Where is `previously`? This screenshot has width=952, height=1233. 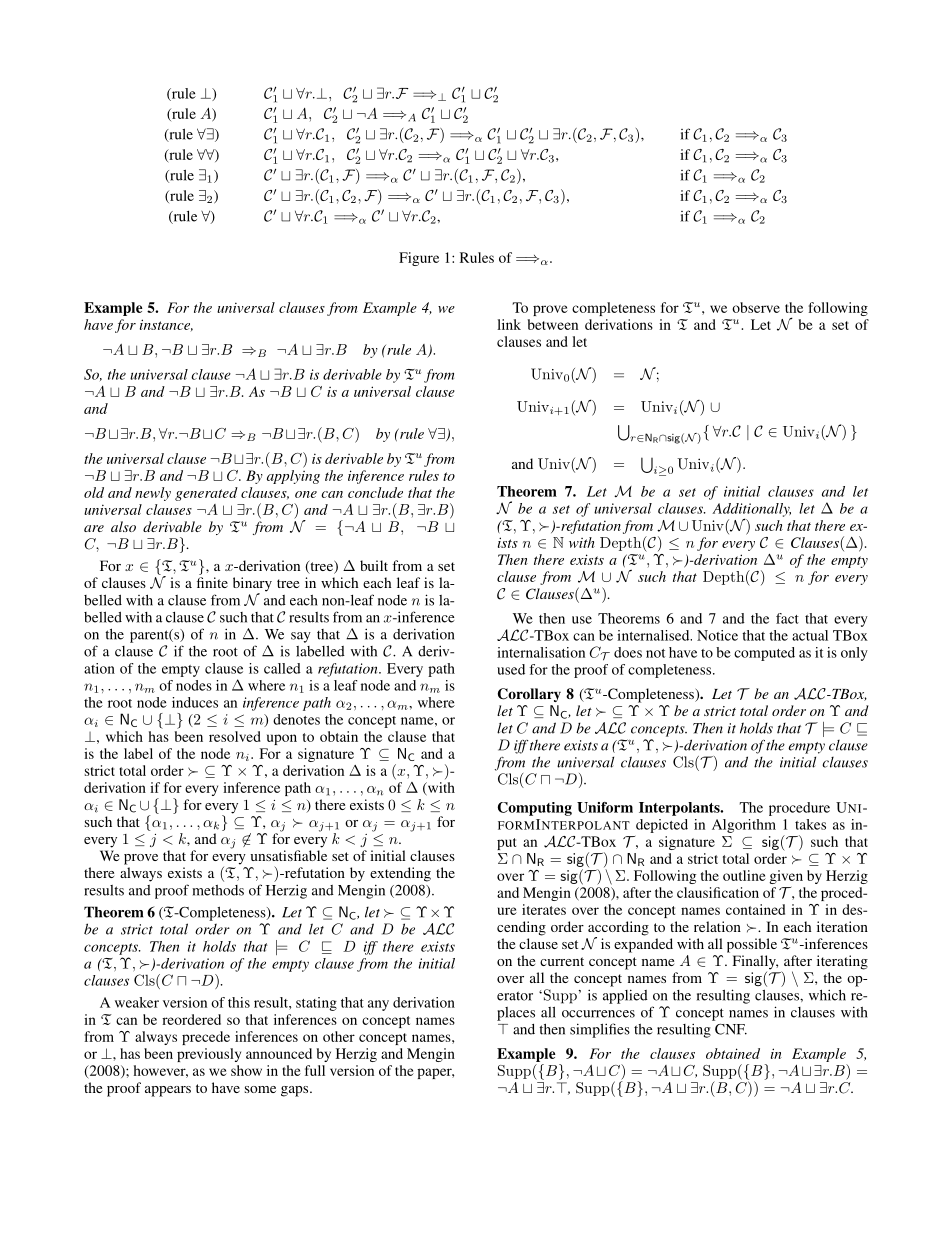 previously is located at coordinates (209, 1055).
